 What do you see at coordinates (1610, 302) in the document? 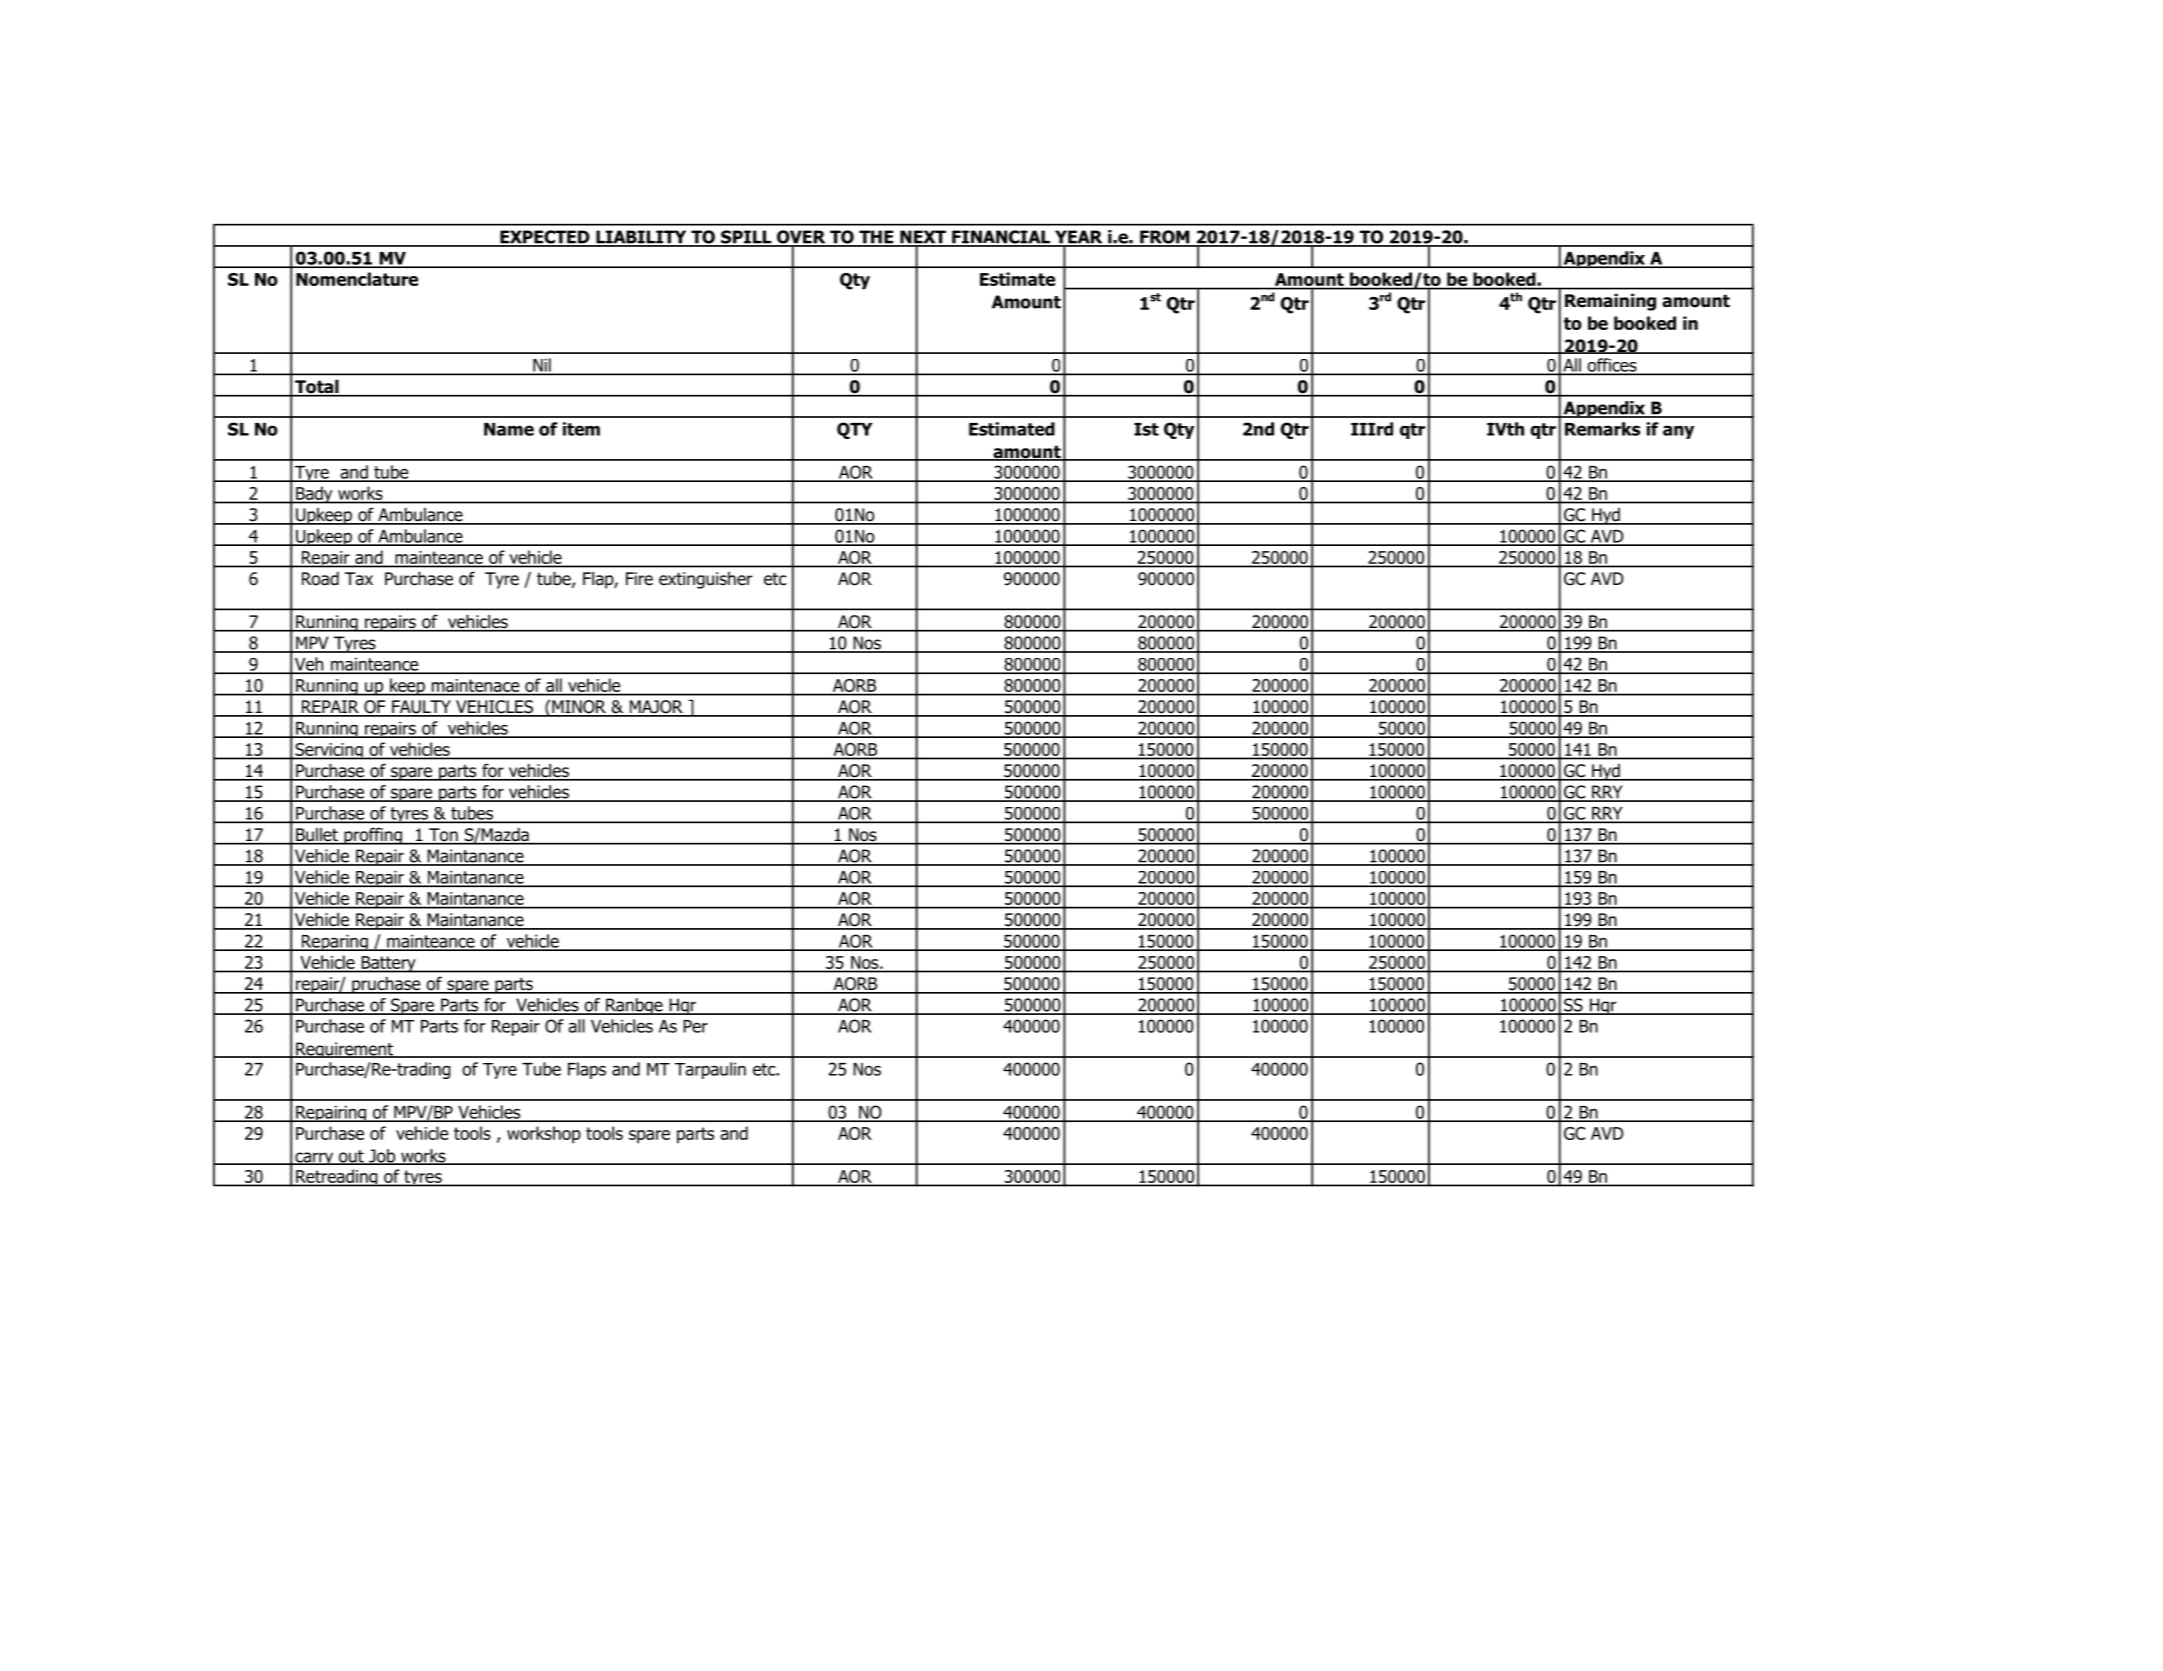
I see `Remaining` at bounding box center [1610, 302].
